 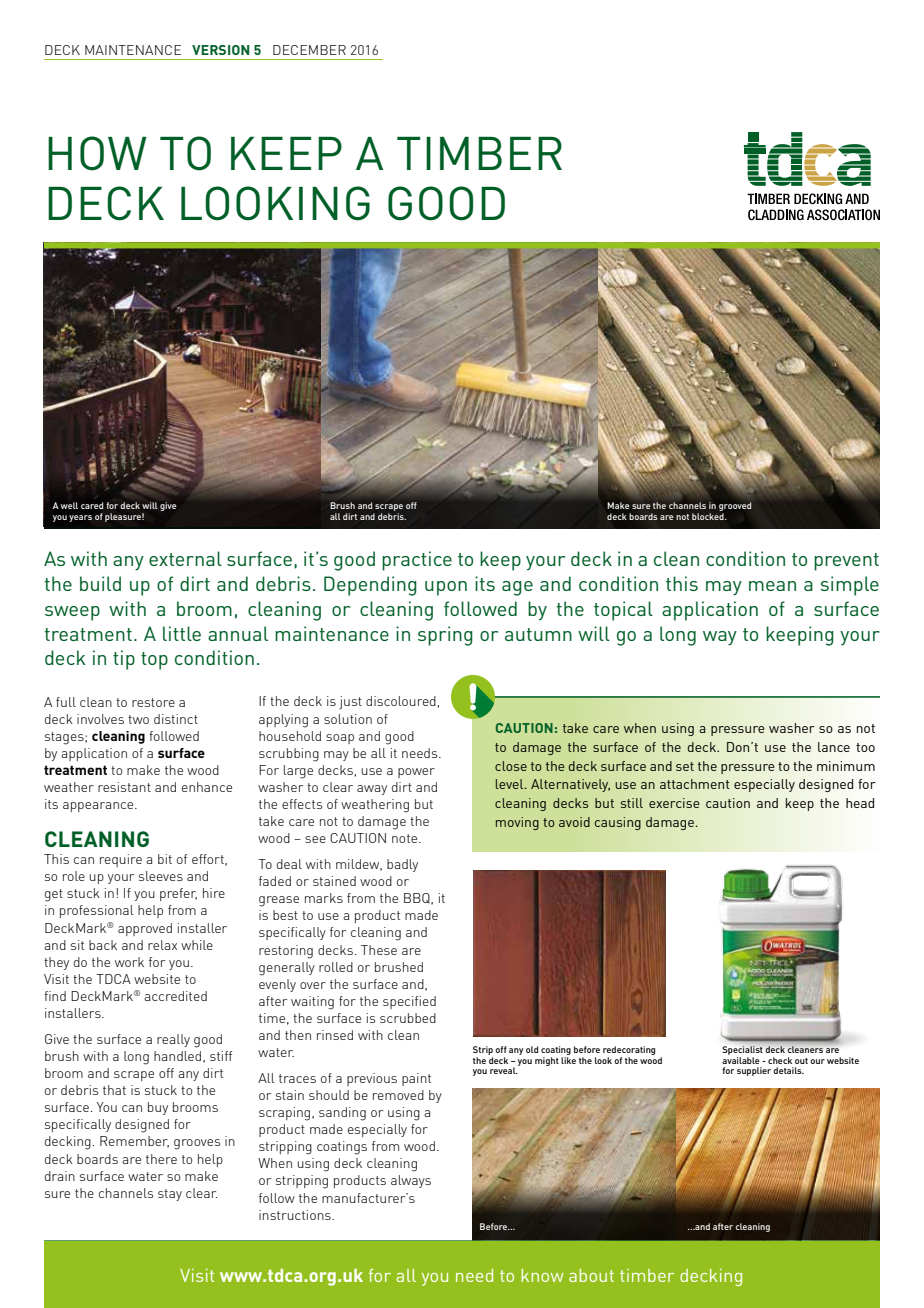 What do you see at coordinates (411, 1181) in the image?
I see `always` at bounding box center [411, 1181].
